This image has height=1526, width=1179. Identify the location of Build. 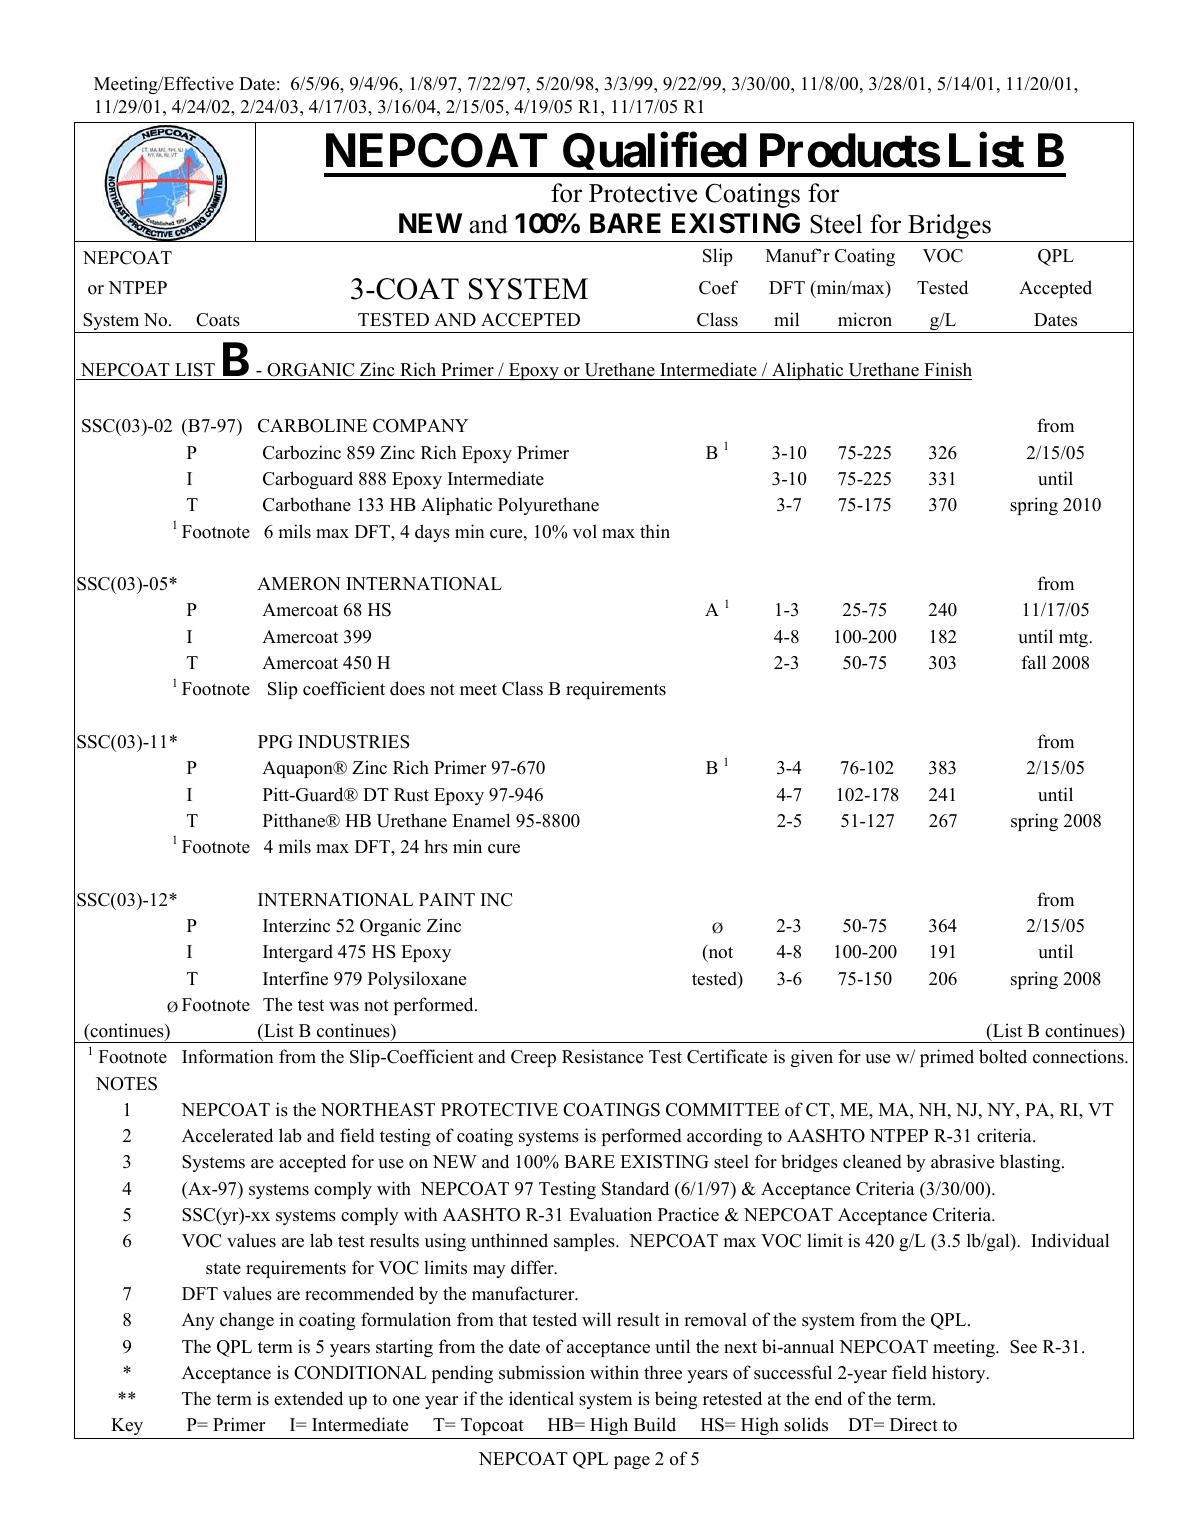
(655, 1424).
